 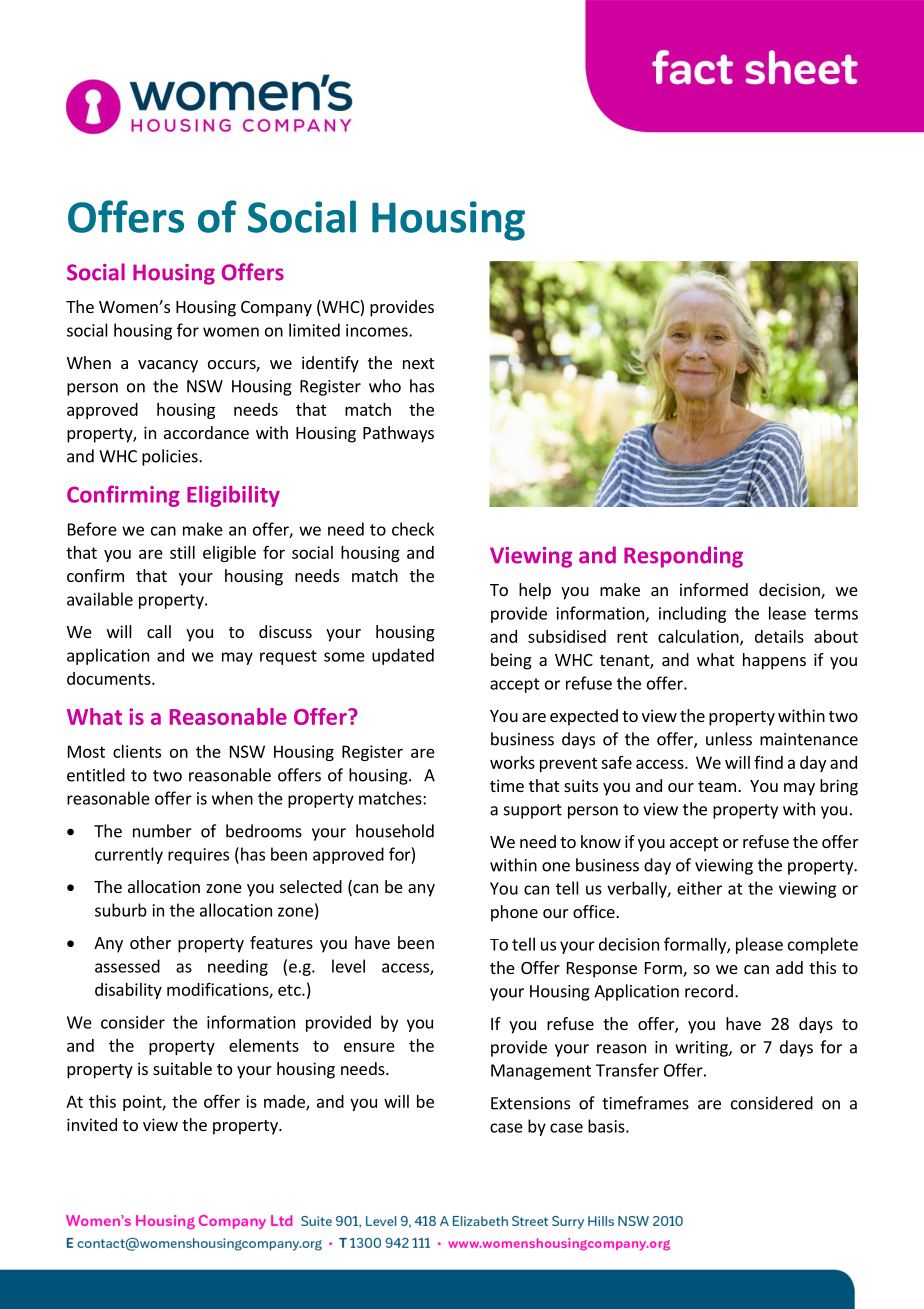 What do you see at coordinates (512, 762) in the screenshot?
I see `works` at bounding box center [512, 762].
